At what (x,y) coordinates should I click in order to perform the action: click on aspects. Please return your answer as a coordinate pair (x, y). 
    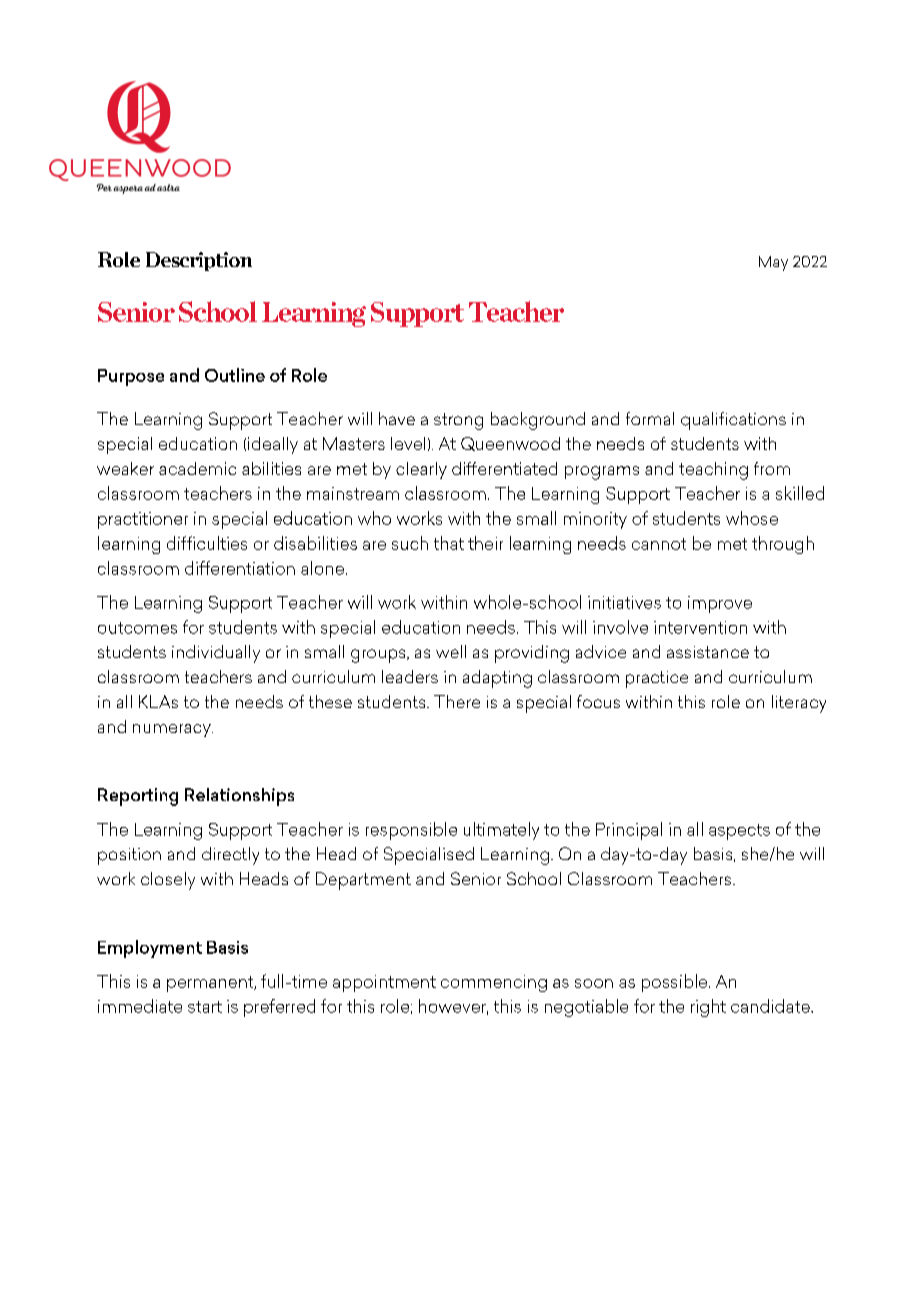
    Looking at the image, I should click on (739, 832).
